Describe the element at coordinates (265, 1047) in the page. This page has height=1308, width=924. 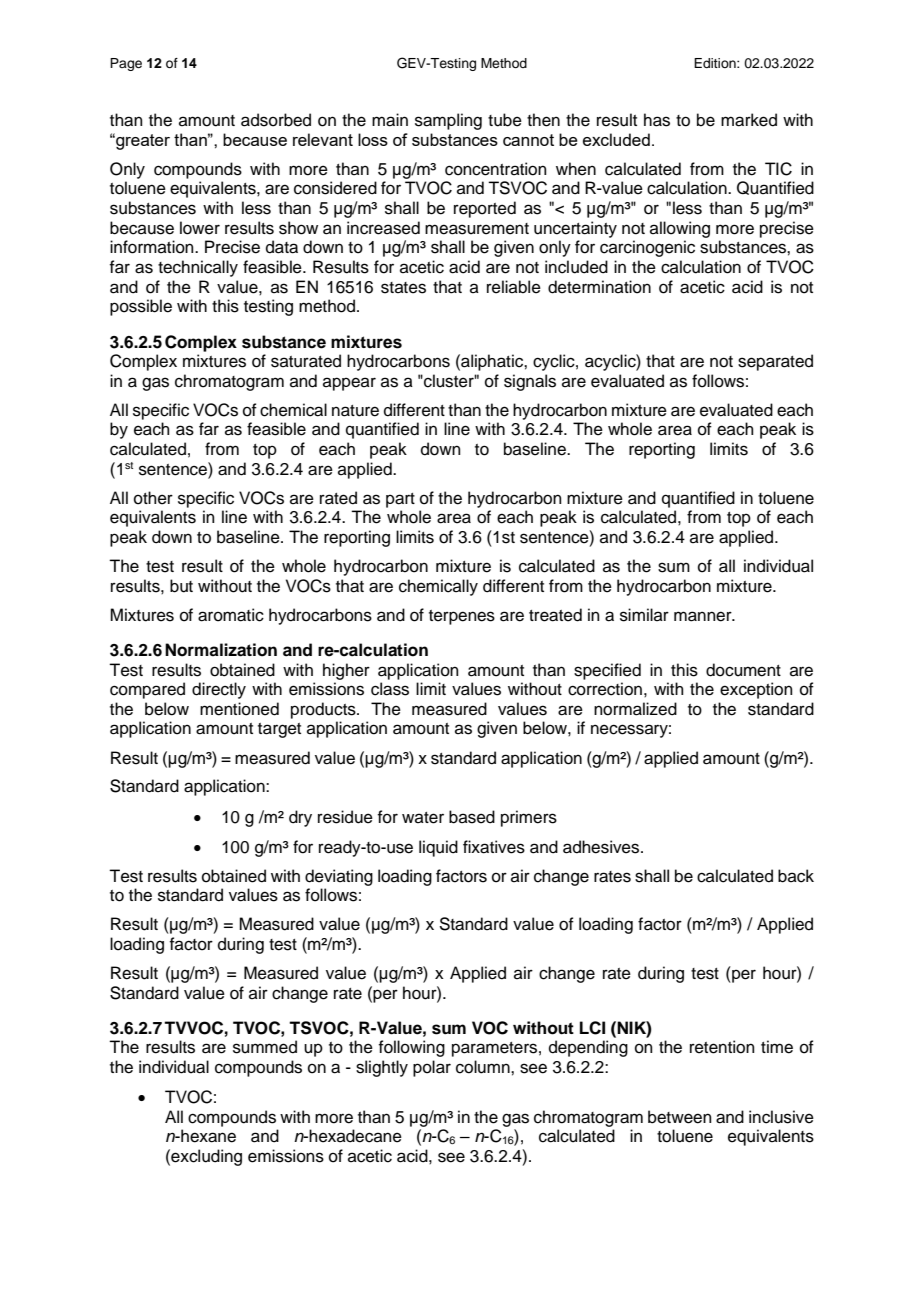
I see `summed` at that location.
